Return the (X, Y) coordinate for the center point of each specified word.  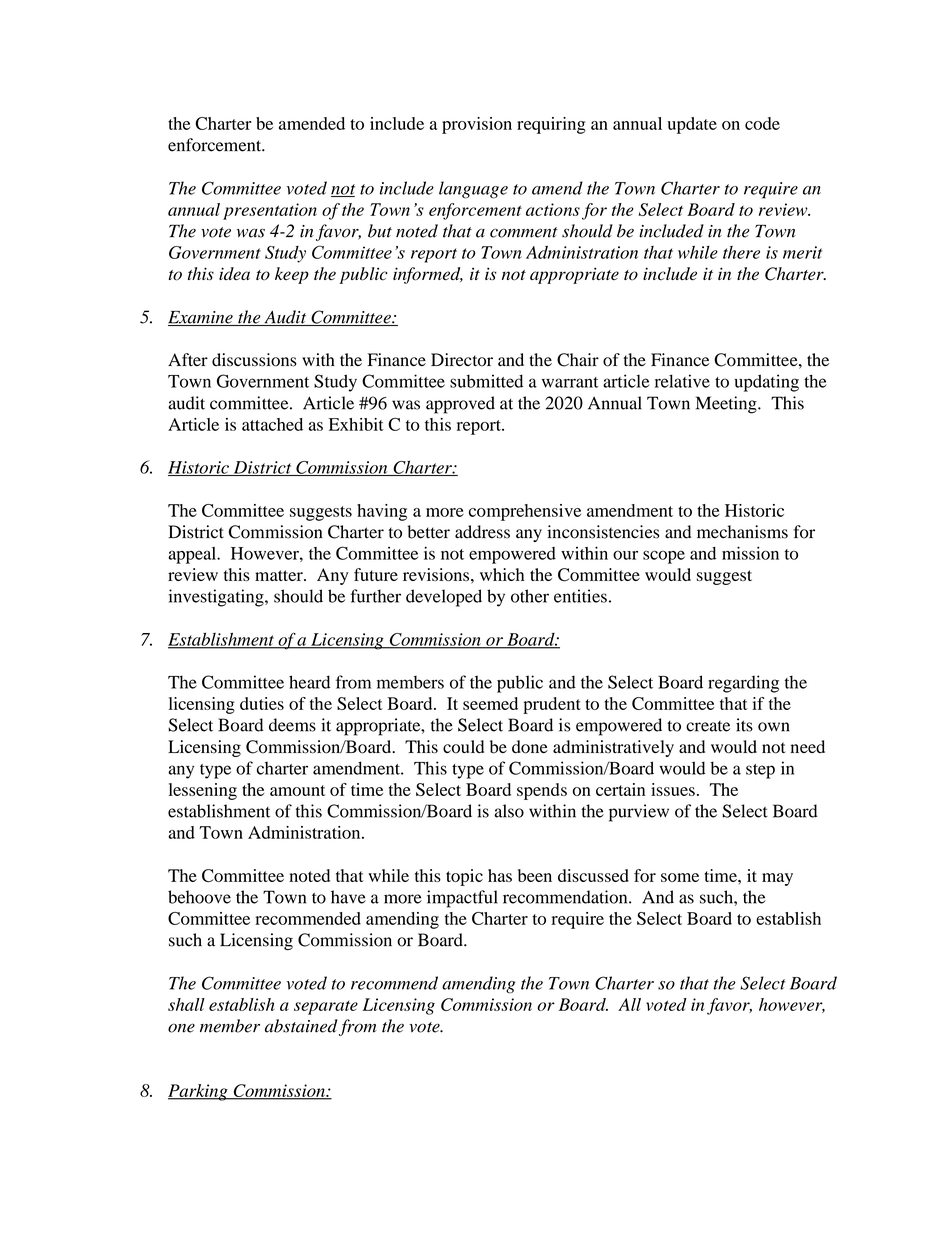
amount (297, 790)
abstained (301, 1026)
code (762, 123)
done (530, 747)
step (760, 771)
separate (326, 1008)
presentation (270, 211)
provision (477, 125)
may (777, 879)
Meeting (727, 405)
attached (272, 424)
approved (460, 405)
